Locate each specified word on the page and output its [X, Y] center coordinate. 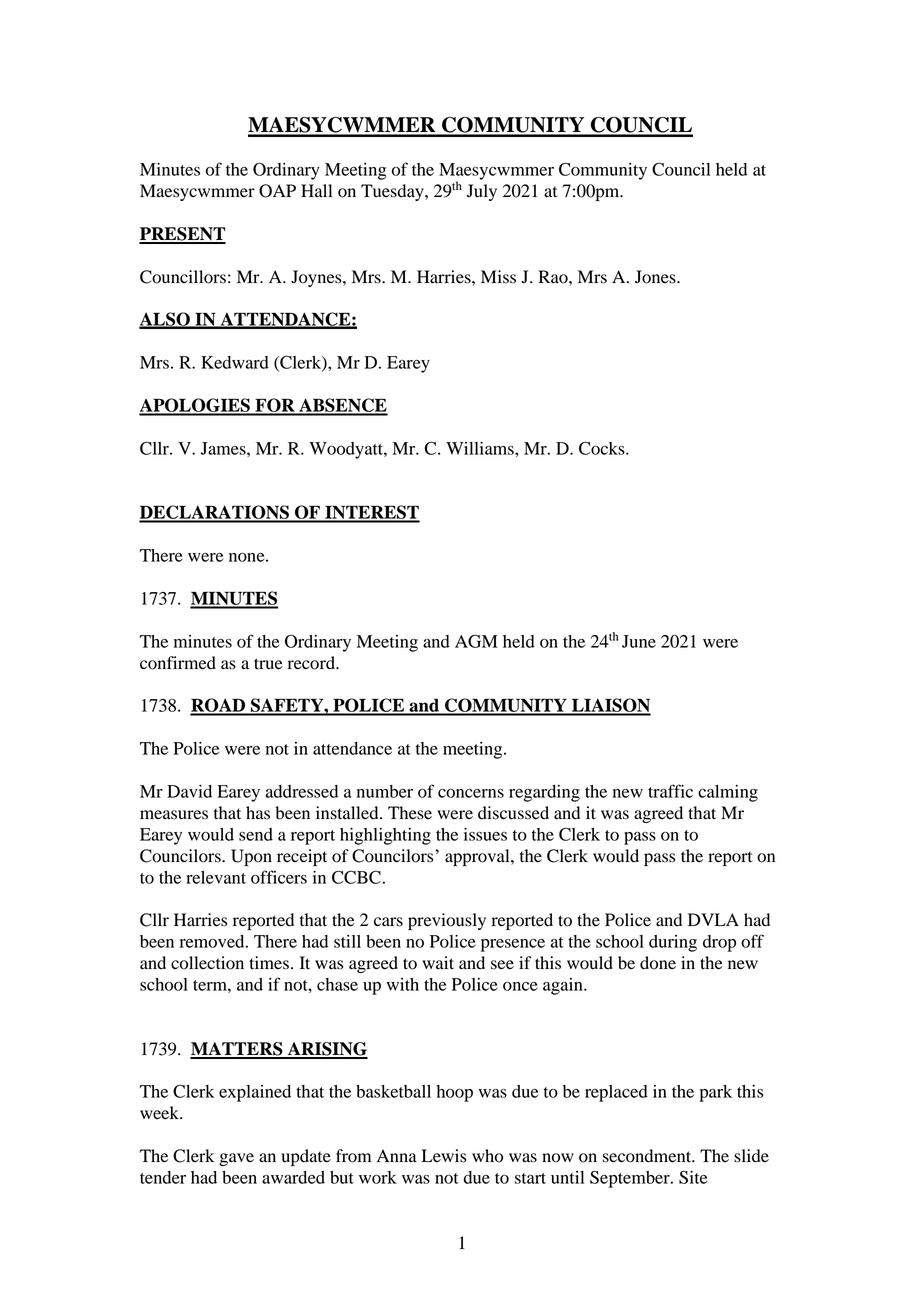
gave [236, 1159]
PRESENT [182, 235]
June [639, 641]
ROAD [219, 706]
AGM [476, 641]
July [482, 192]
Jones [656, 277]
